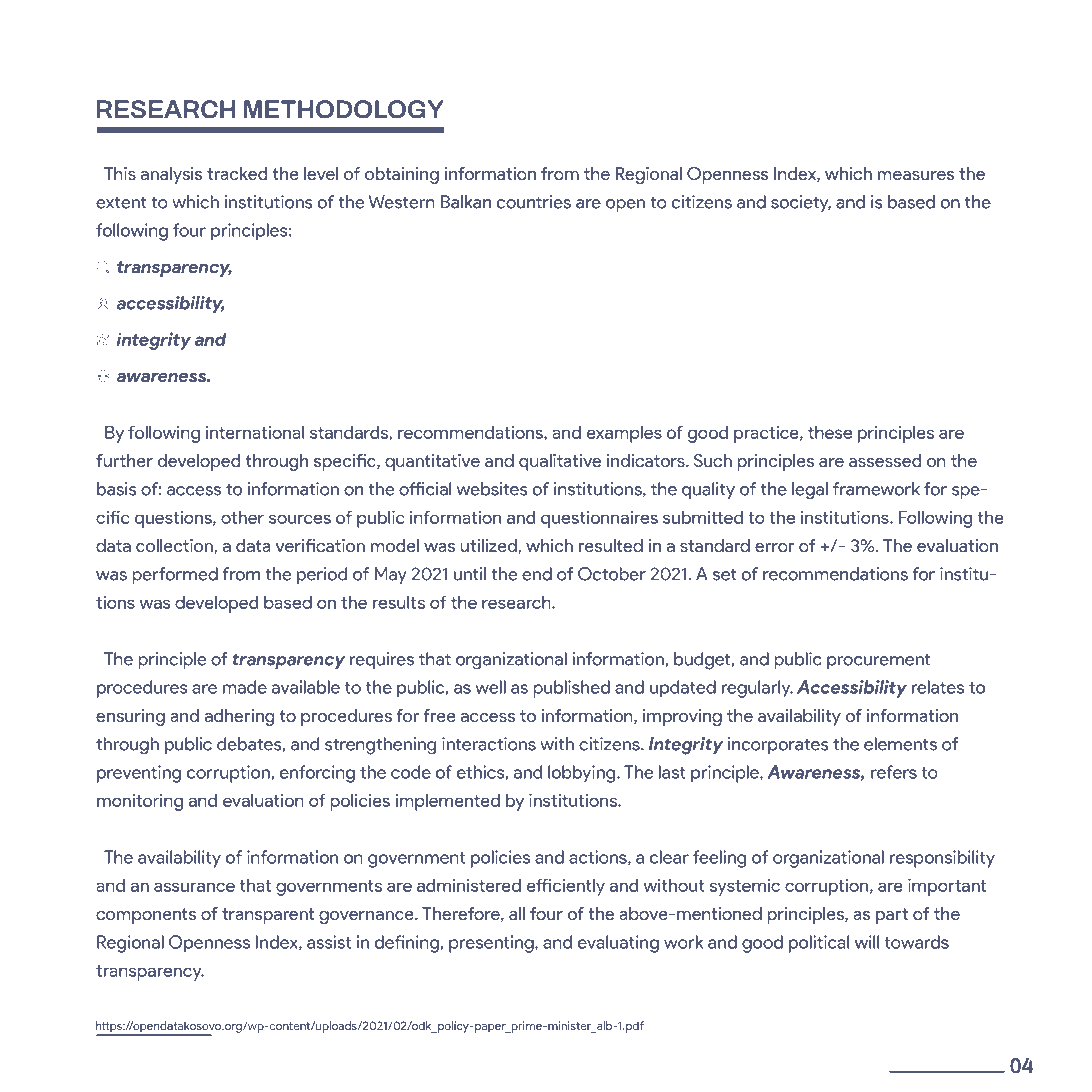 The height and width of the screenshot is (1092, 1092). I want to click on measures, so click(916, 176).
